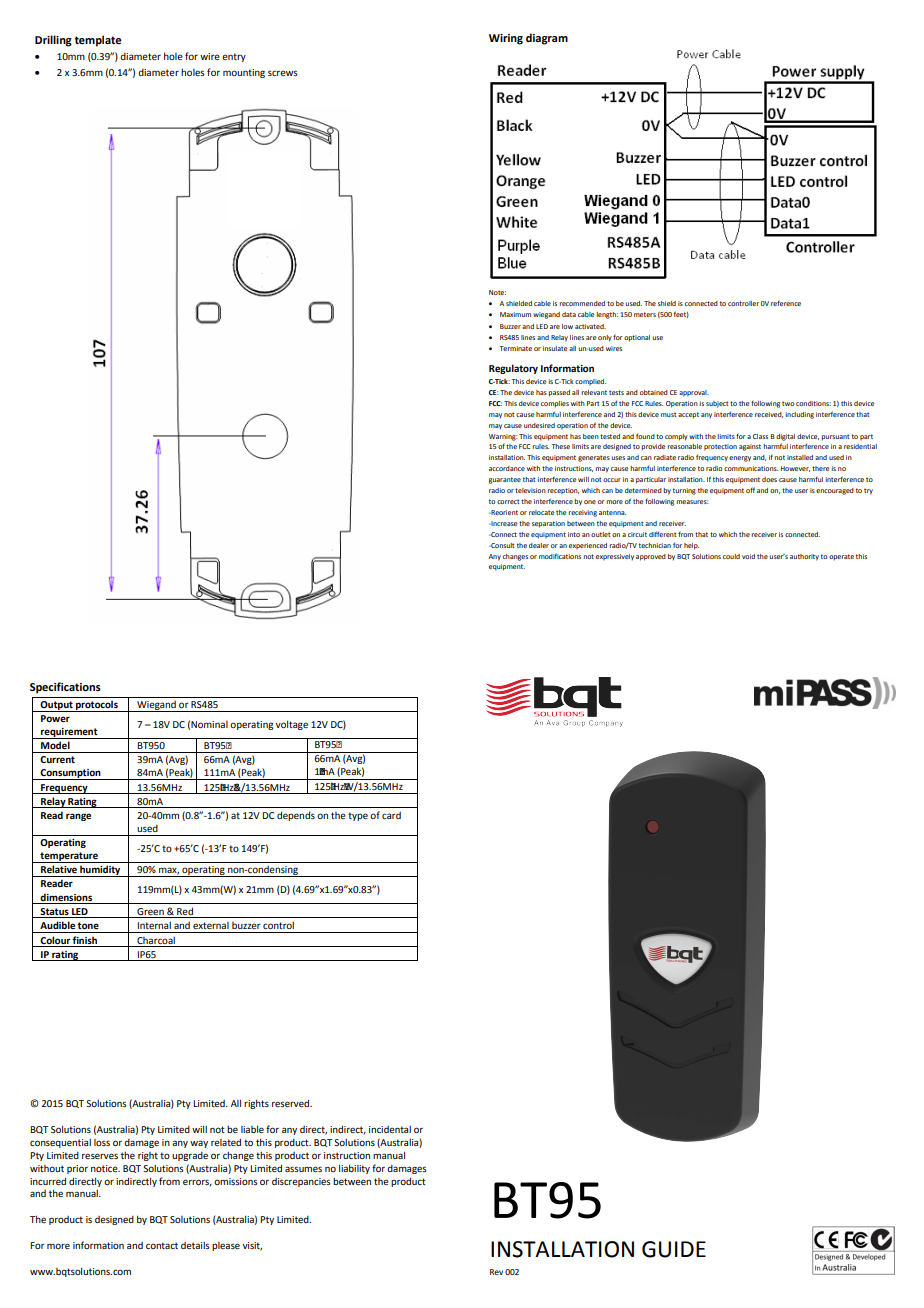 This screenshot has height=1308, width=924. I want to click on contact, so click(162, 1245).
